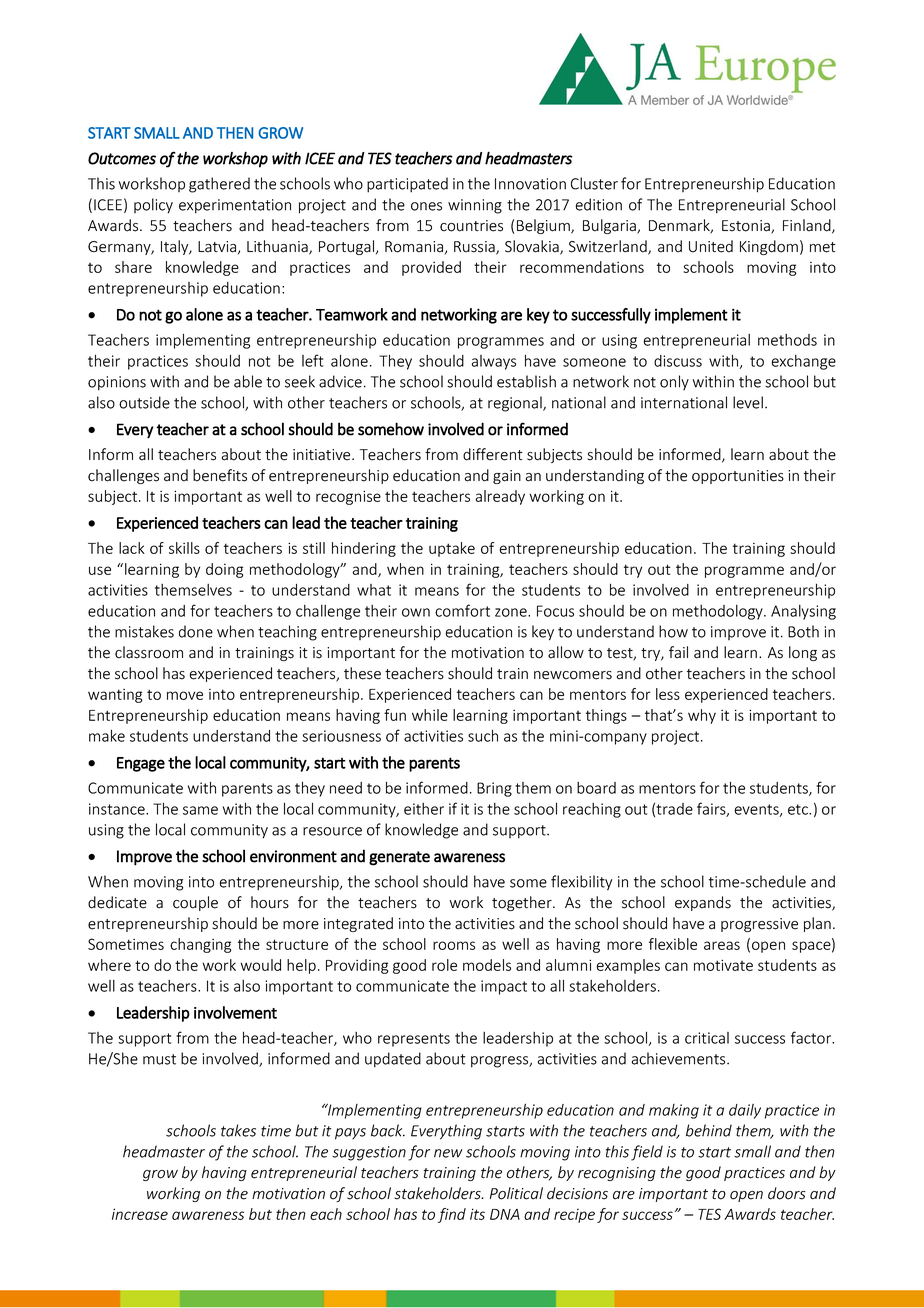 The width and height of the image is (924, 1308). What do you see at coordinates (140, 1214) in the image?
I see `increase` at bounding box center [140, 1214].
